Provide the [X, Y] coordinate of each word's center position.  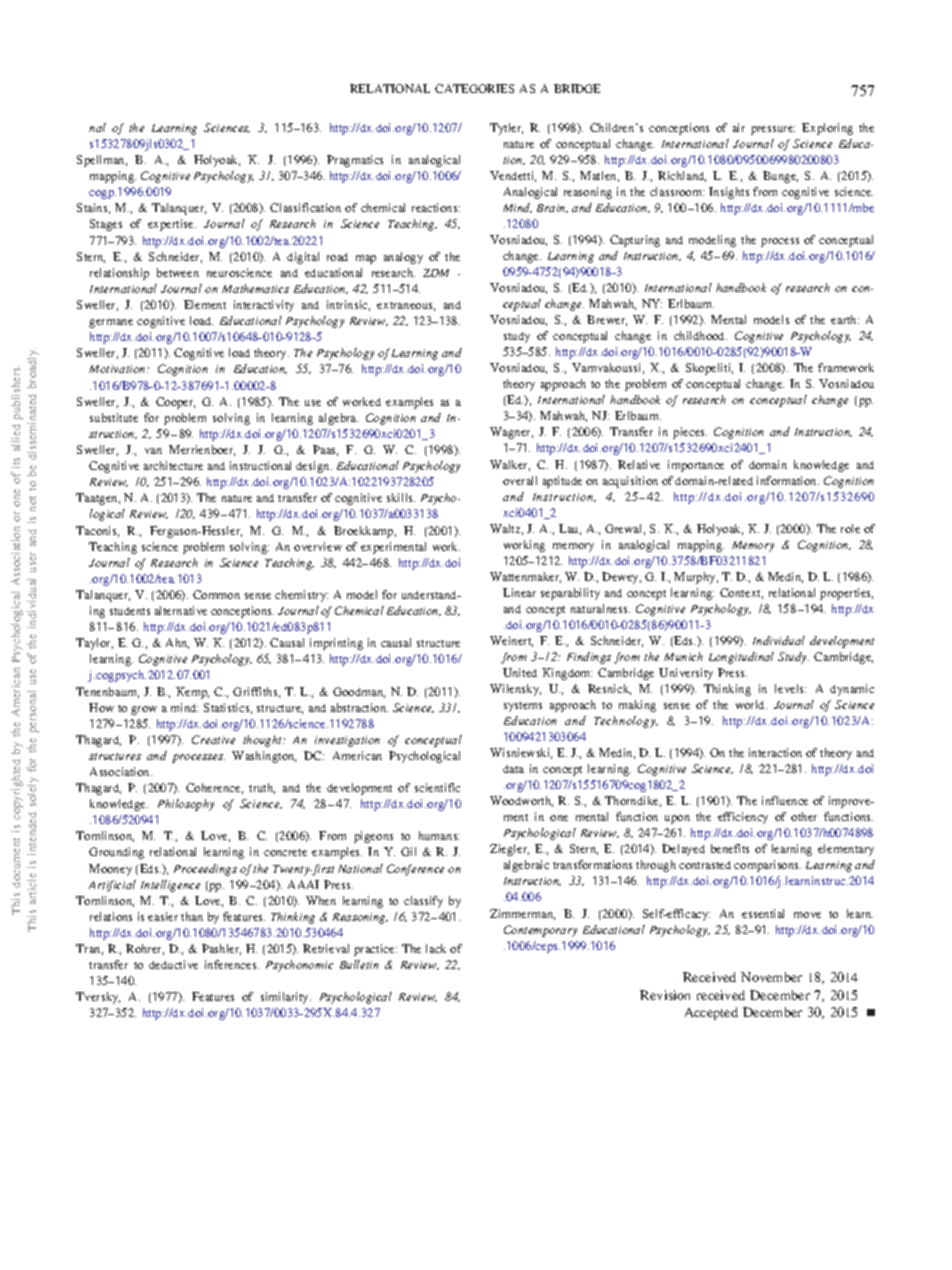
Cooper [175, 403]
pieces [690, 433]
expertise [172, 225]
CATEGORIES [474, 88]
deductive [173, 964]
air [739, 127]
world [751, 704]
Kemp [192, 693]
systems [523, 707]
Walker [510, 465]
